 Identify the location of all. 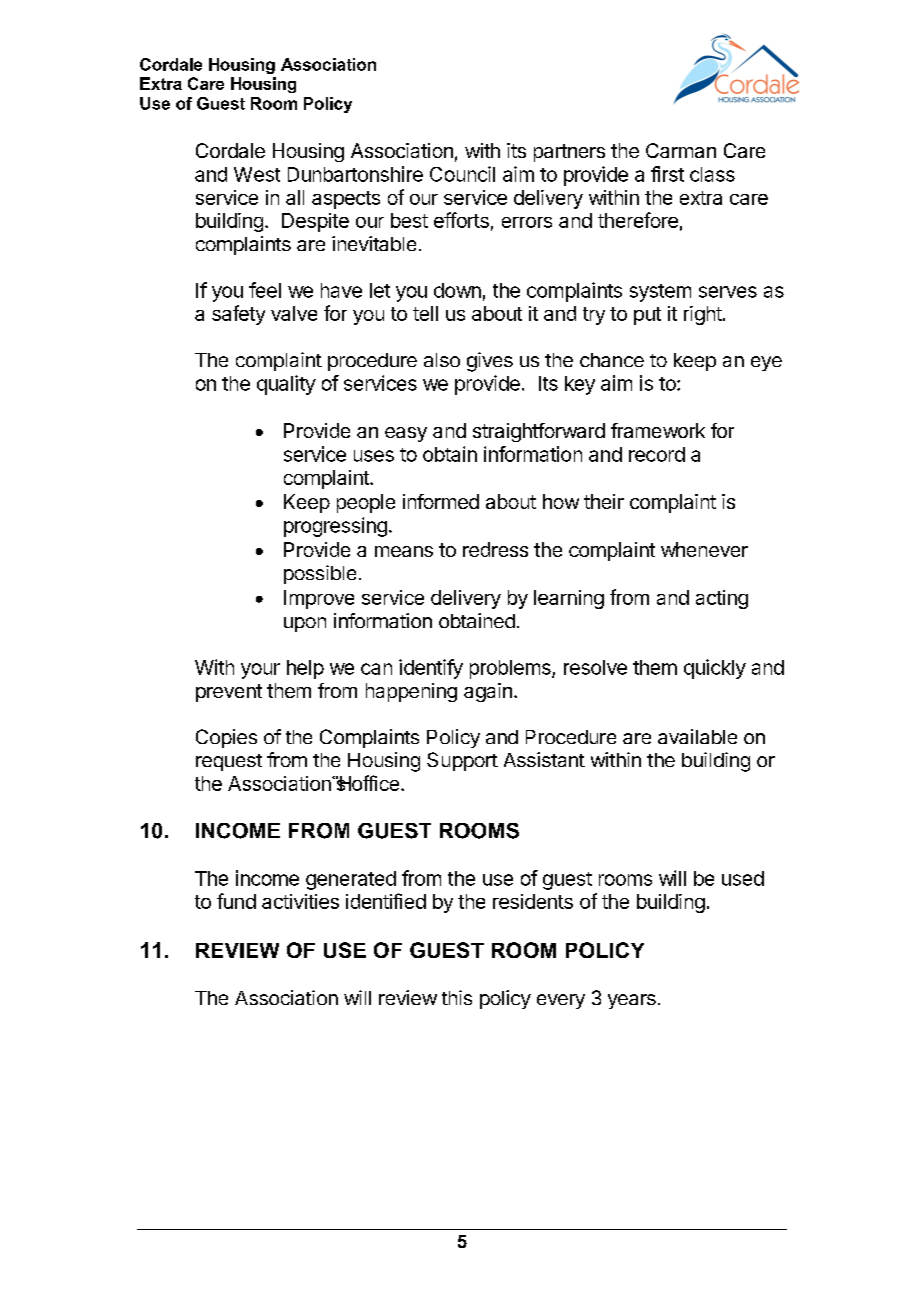
(295, 197).
